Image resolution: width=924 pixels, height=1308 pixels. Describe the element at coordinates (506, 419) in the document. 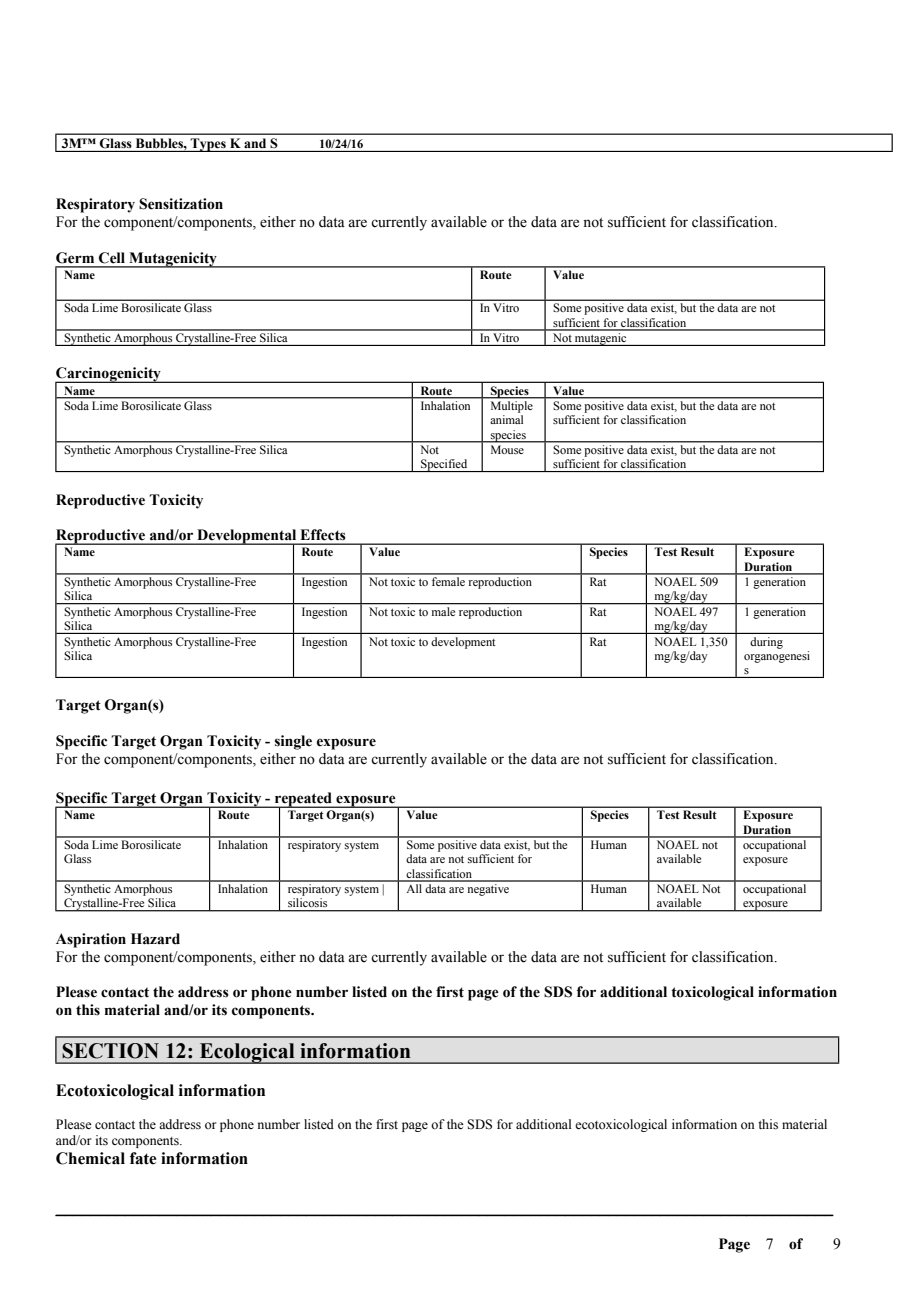

I see `animal` at that location.
